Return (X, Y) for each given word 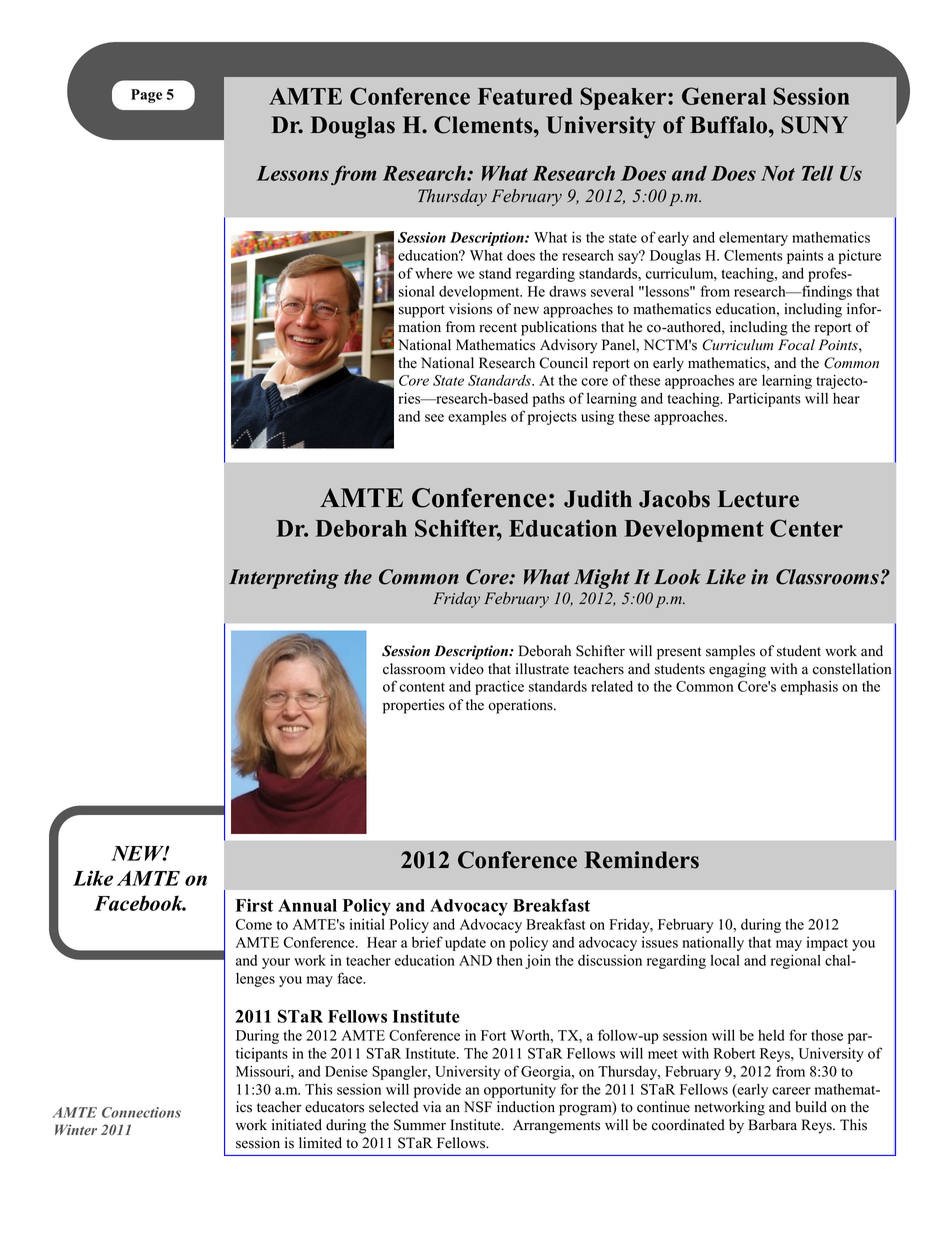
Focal (796, 345)
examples (477, 418)
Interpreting (284, 579)
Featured (525, 96)
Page (146, 96)
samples (730, 652)
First (254, 905)
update (465, 943)
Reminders (642, 860)
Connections (141, 1112)
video (466, 669)
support (422, 311)
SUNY (814, 125)
